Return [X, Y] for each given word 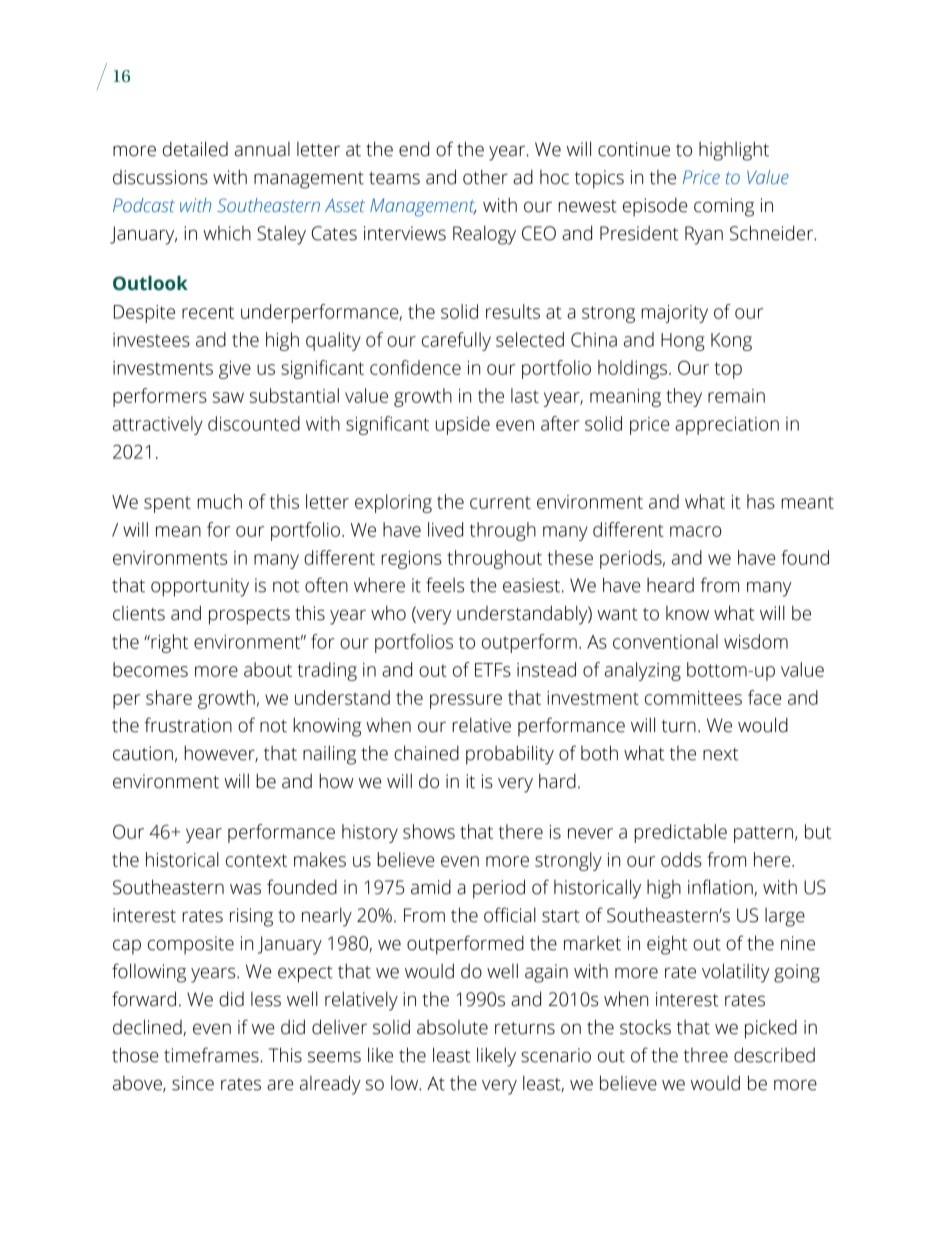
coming [724, 207]
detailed [195, 149]
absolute [452, 1027]
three [706, 1055]
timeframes [211, 1055]
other [485, 177]
